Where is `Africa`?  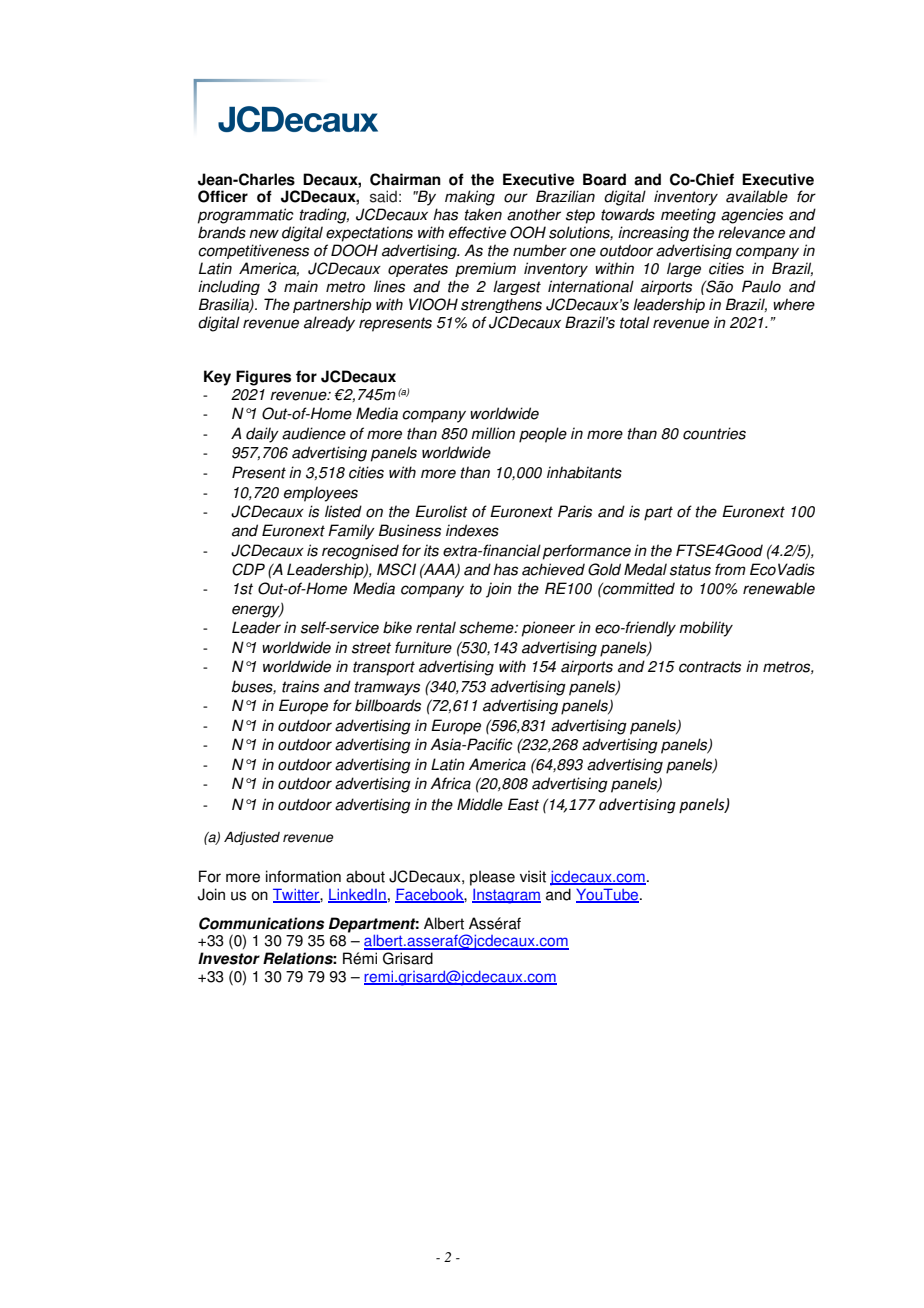 Africa is located at coordinates (450, 783).
